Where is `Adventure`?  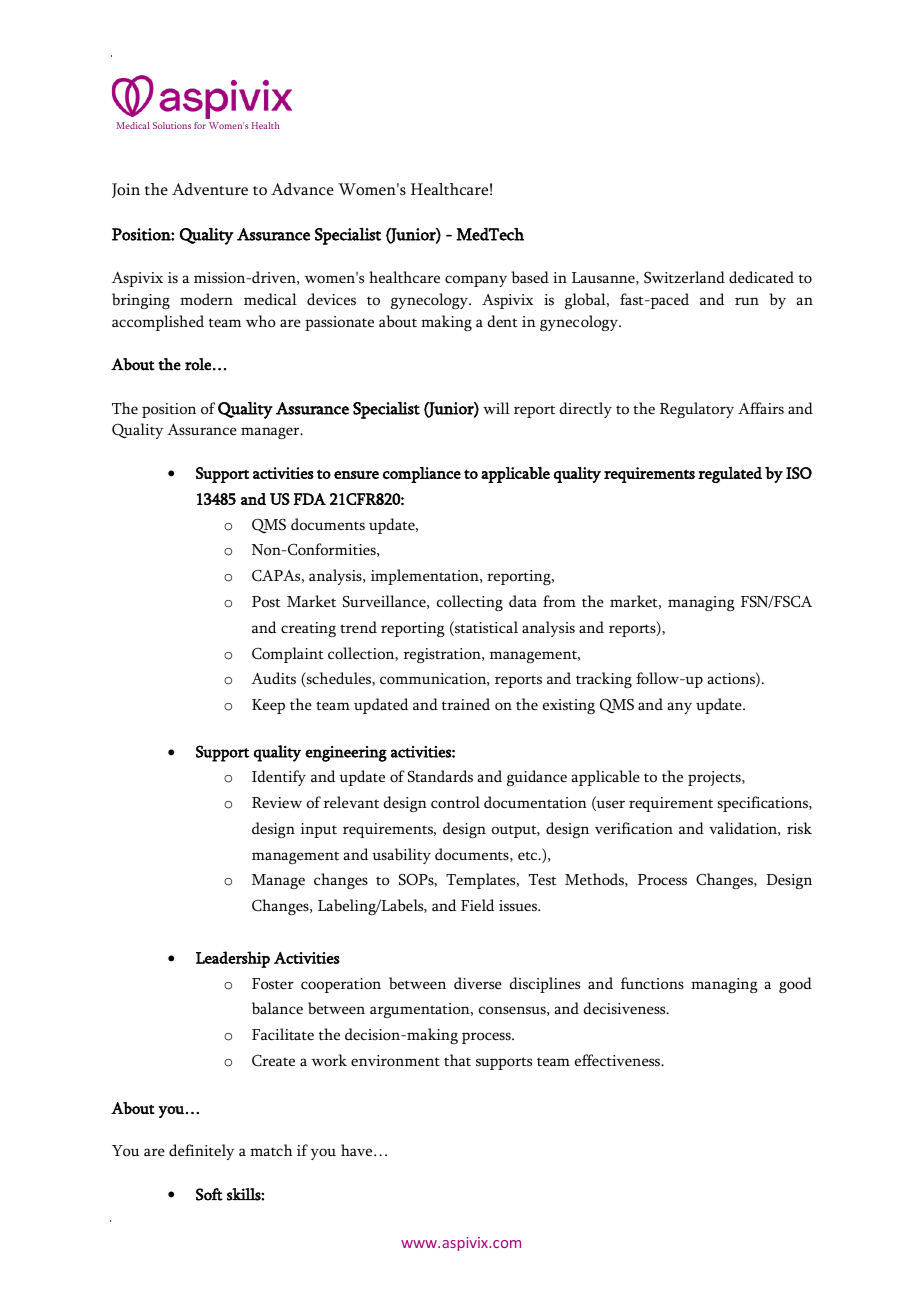
Adventure is located at coordinates (210, 189).
